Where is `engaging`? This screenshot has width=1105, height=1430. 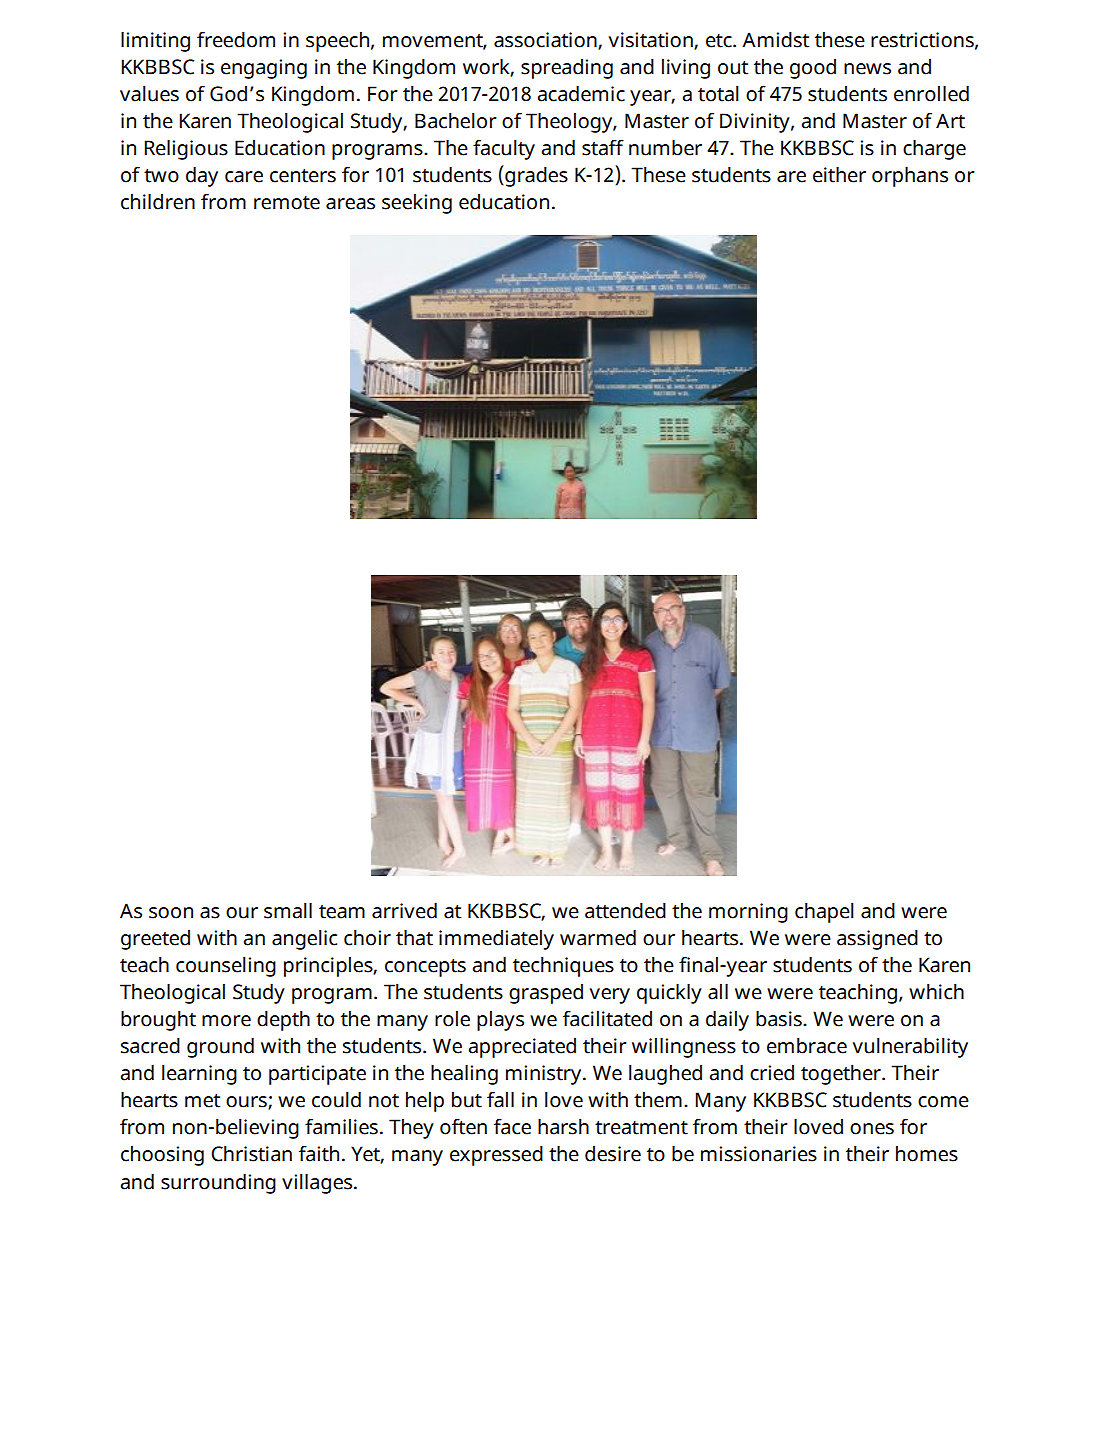 engaging is located at coordinates (264, 69).
